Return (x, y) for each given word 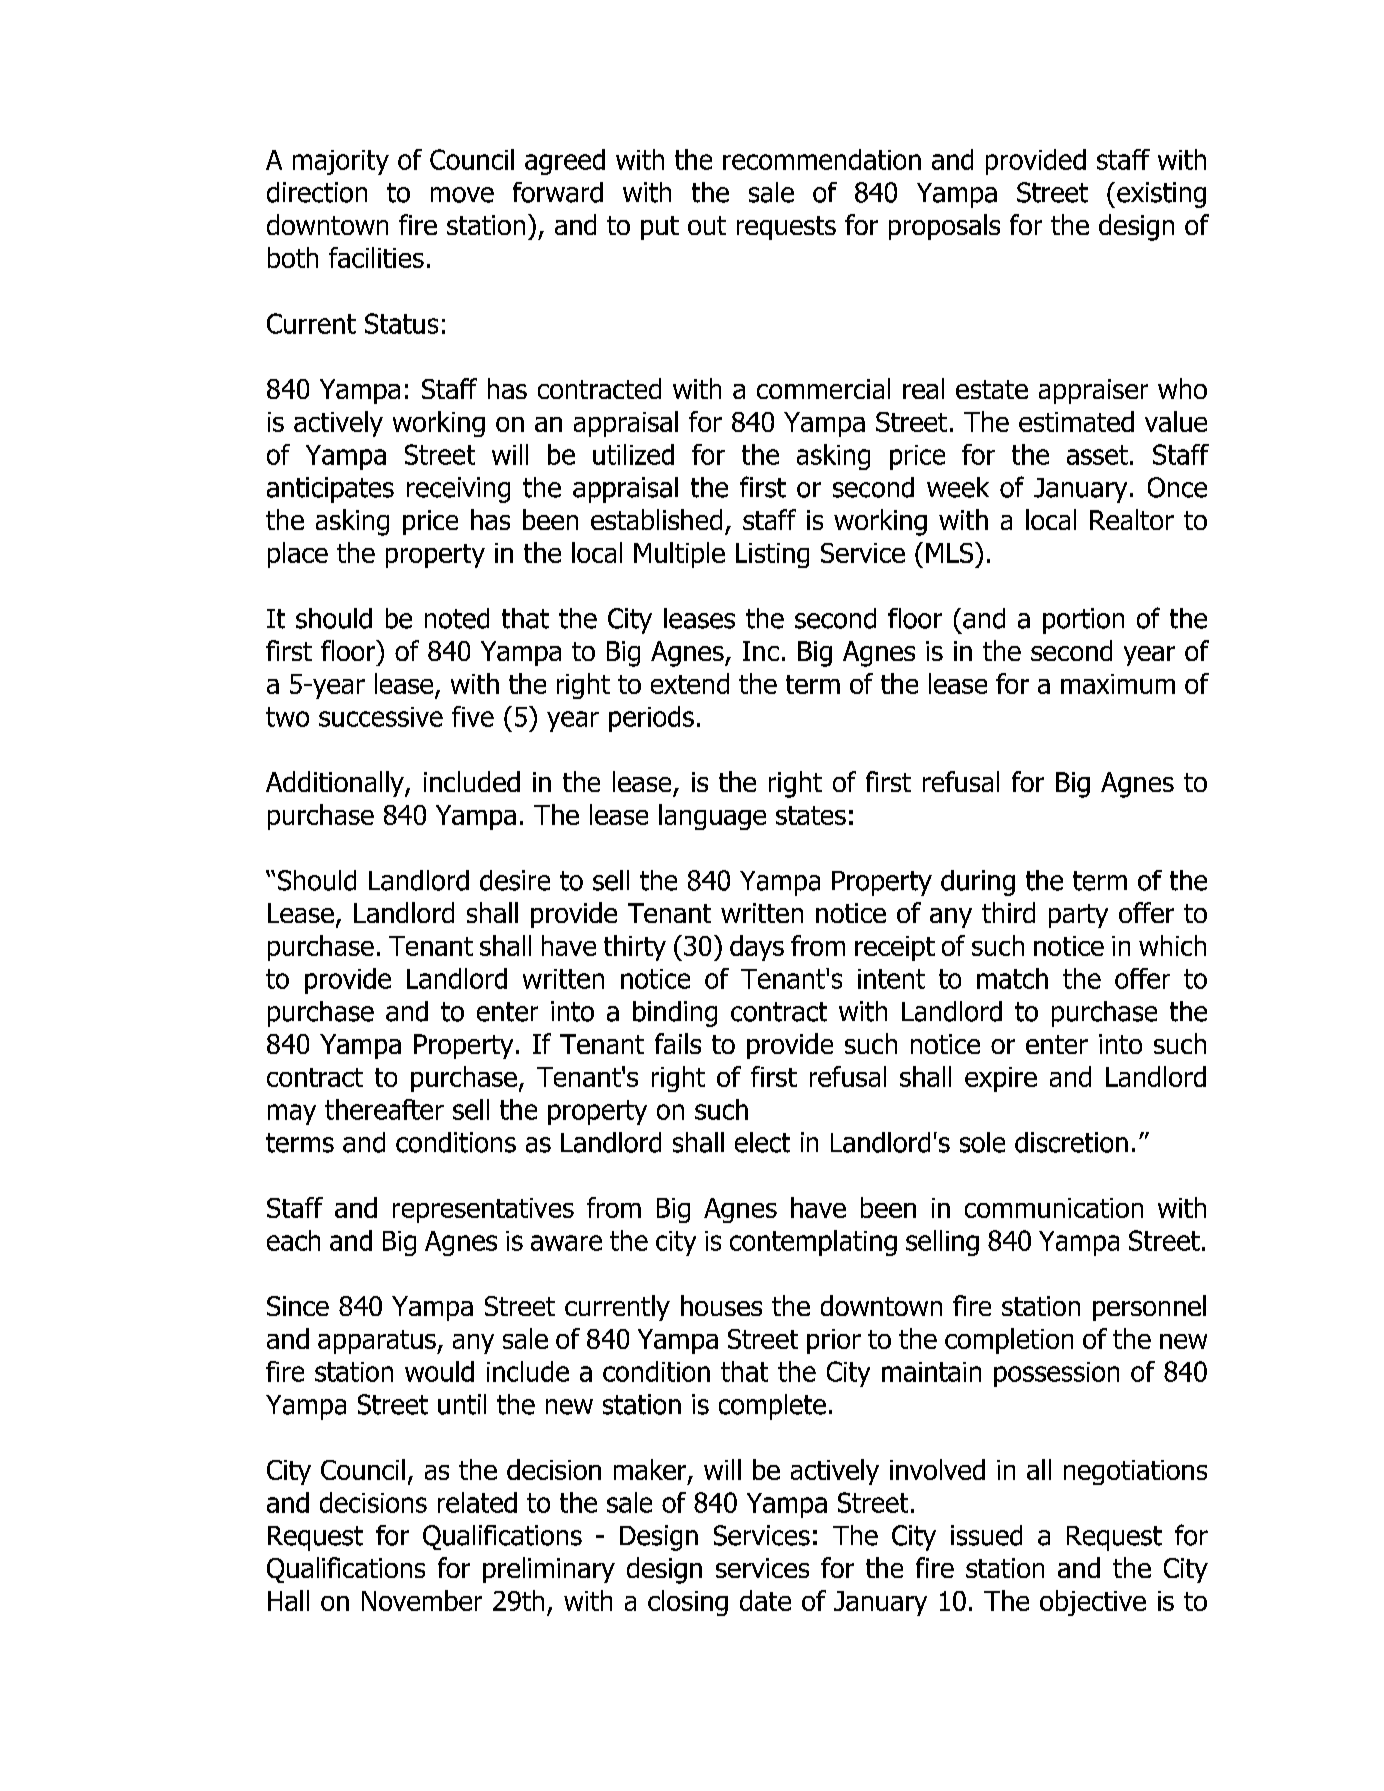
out (707, 225)
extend (690, 683)
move (462, 195)
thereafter (384, 1109)
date (765, 1600)
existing (1161, 195)
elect (762, 1142)
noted (457, 618)
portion (1083, 621)
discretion (1071, 1142)
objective (1093, 1603)
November (422, 1600)
